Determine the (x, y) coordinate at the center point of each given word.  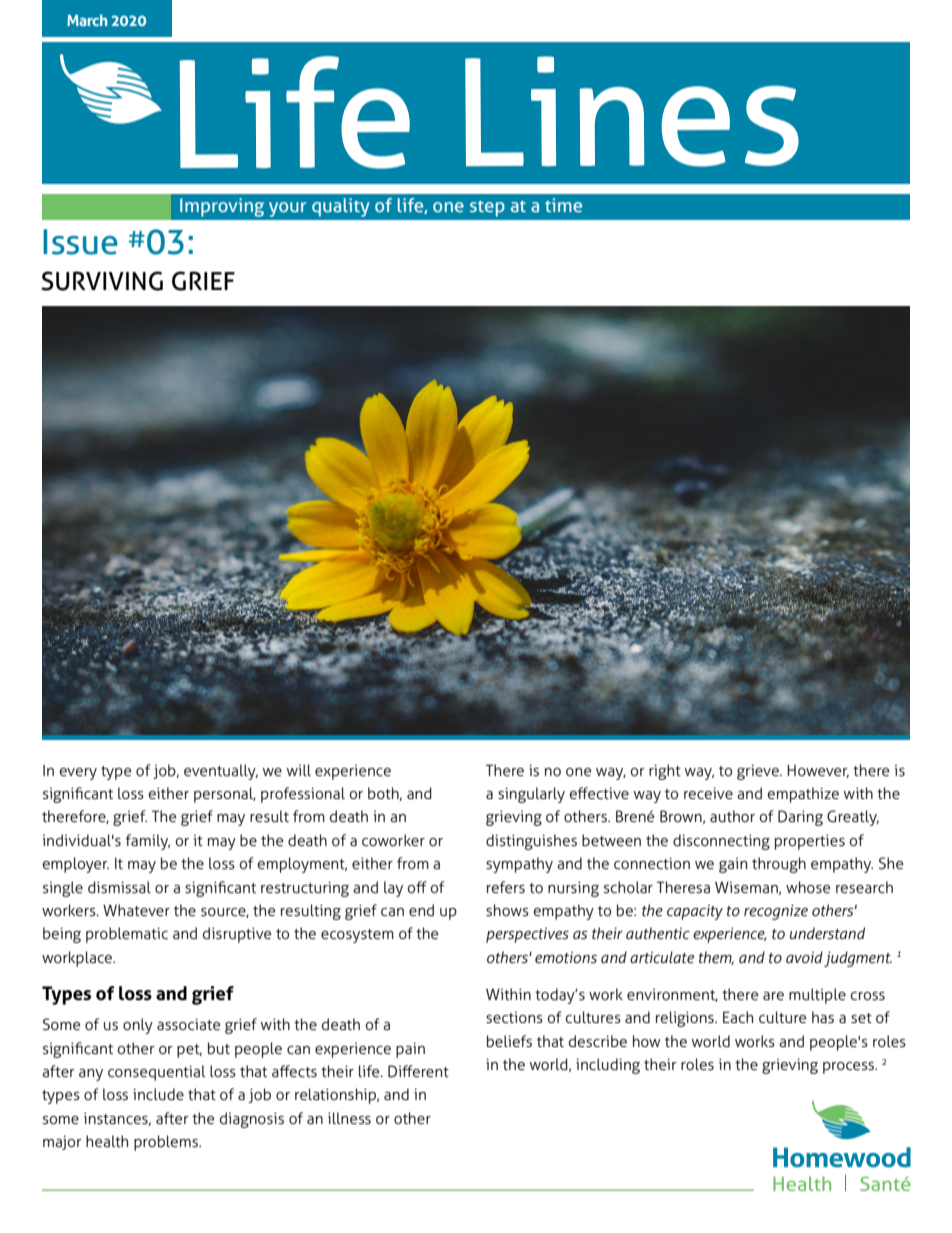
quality (341, 207)
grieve (759, 772)
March (87, 20)
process (849, 1068)
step (487, 208)
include (158, 1094)
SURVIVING (102, 281)
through (779, 865)
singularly (531, 795)
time (563, 205)
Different (418, 1071)
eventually (221, 772)
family (147, 842)
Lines (632, 111)
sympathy (519, 865)
